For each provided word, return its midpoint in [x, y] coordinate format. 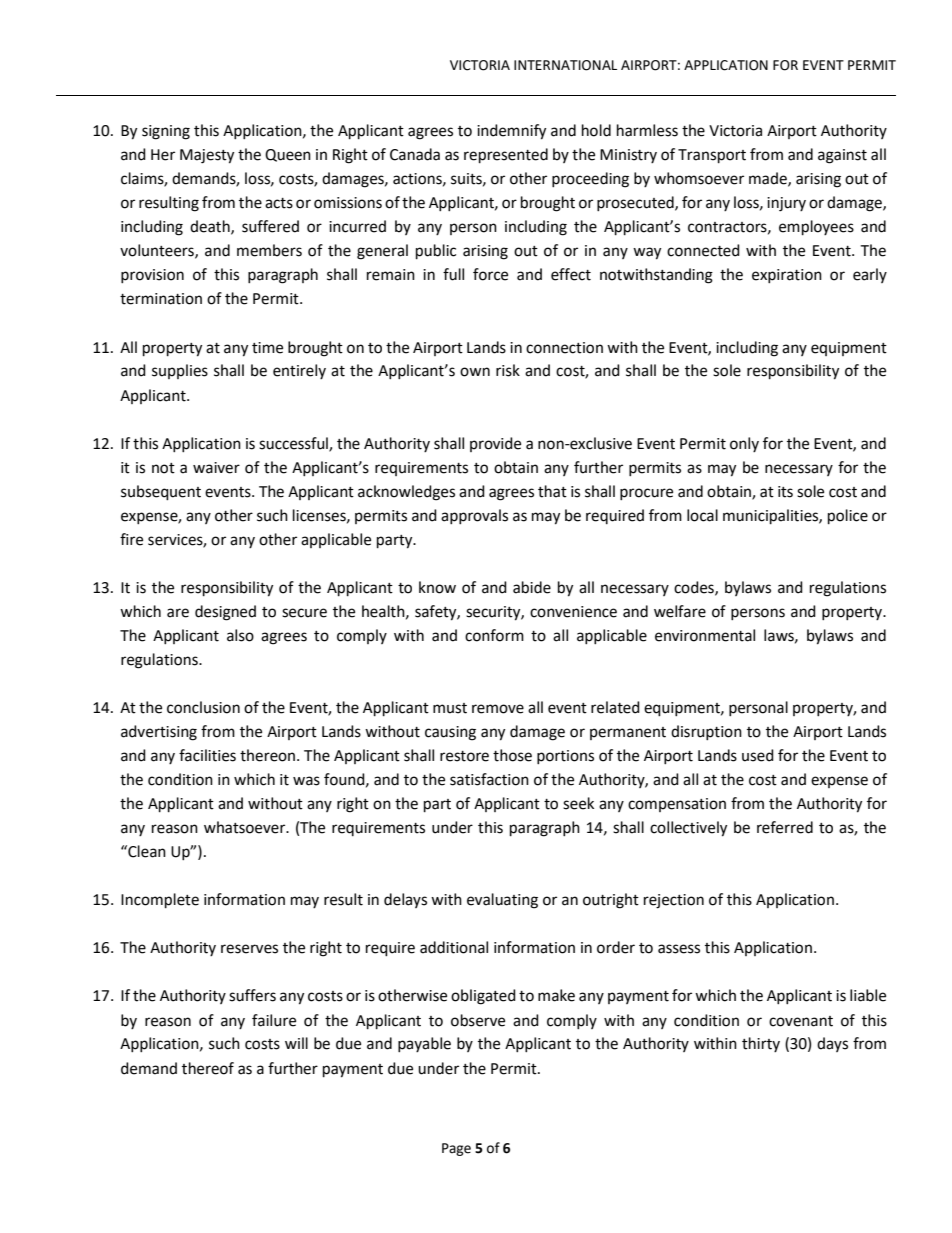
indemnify [511, 132]
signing [166, 132]
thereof [208, 1068]
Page [456, 1149]
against [842, 156]
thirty [761, 1044]
